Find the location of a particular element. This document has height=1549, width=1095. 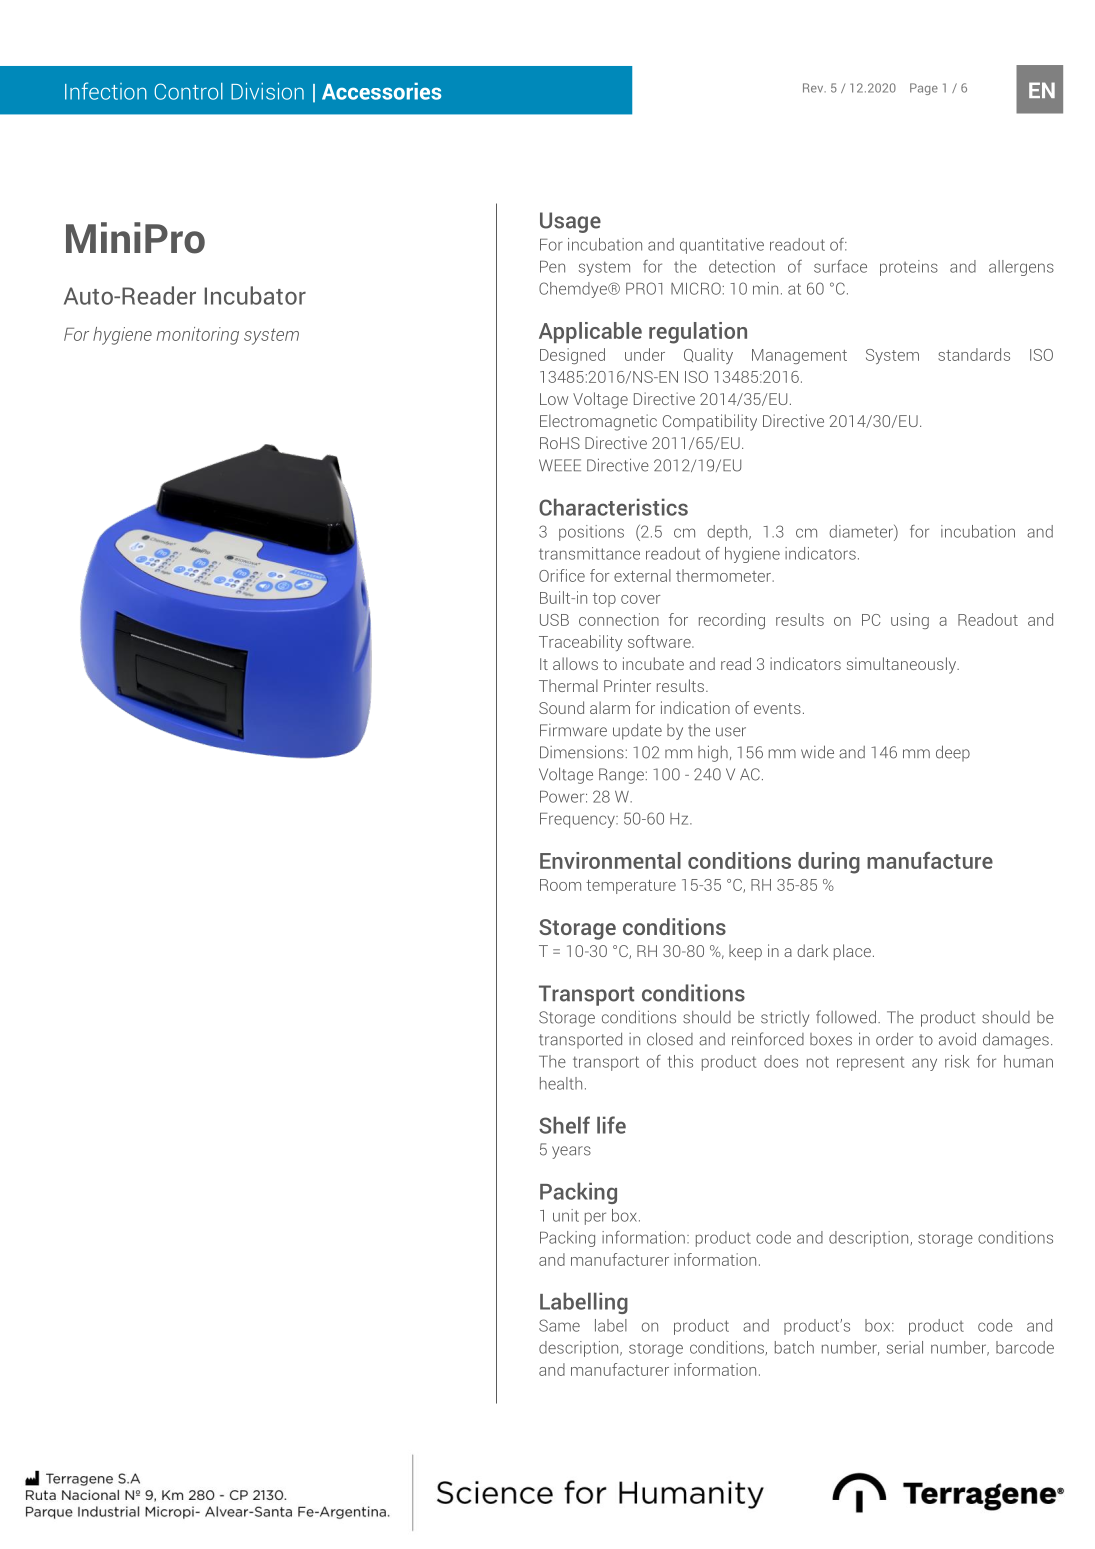

Usage is located at coordinates (570, 222).
